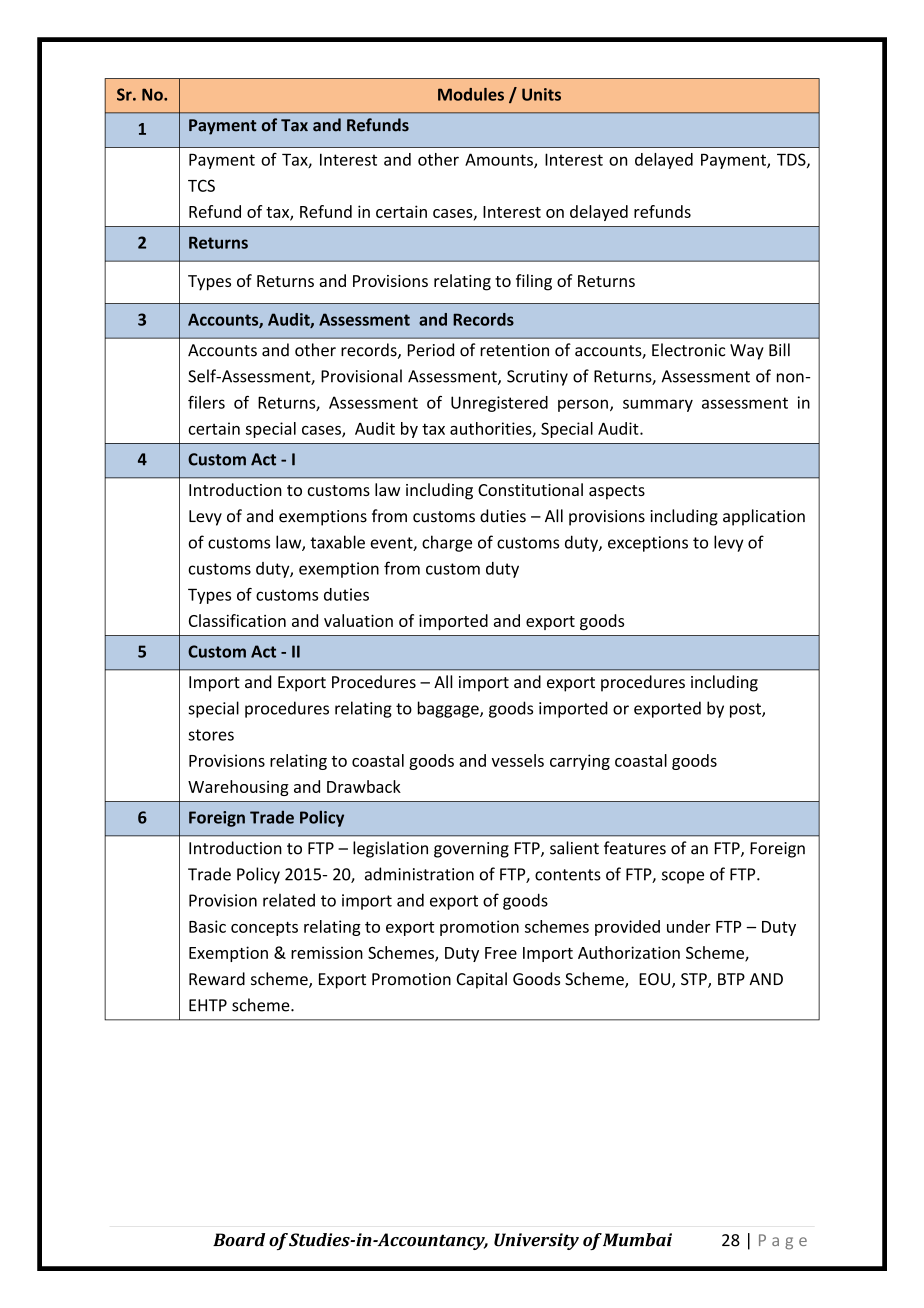 This page has width=924, height=1308. I want to click on Classification, so click(237, 620).
